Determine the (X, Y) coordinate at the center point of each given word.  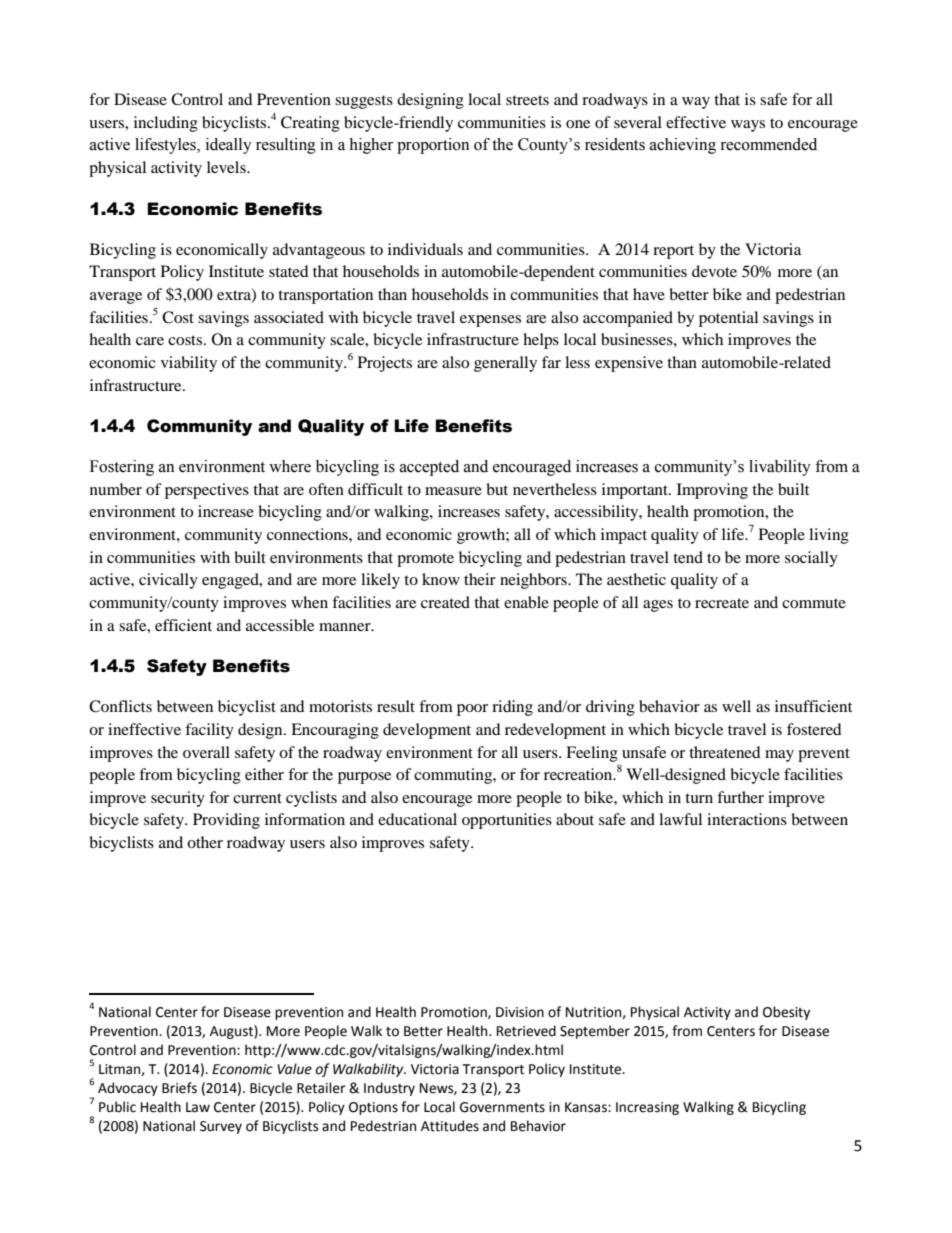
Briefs (179, 1088)
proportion (433, 146)
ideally (229, 146)
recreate (722, 603)
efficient (183, 625)
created (445, 602)
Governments (502, 1107)
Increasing (647, 1108)
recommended (768, 144)
